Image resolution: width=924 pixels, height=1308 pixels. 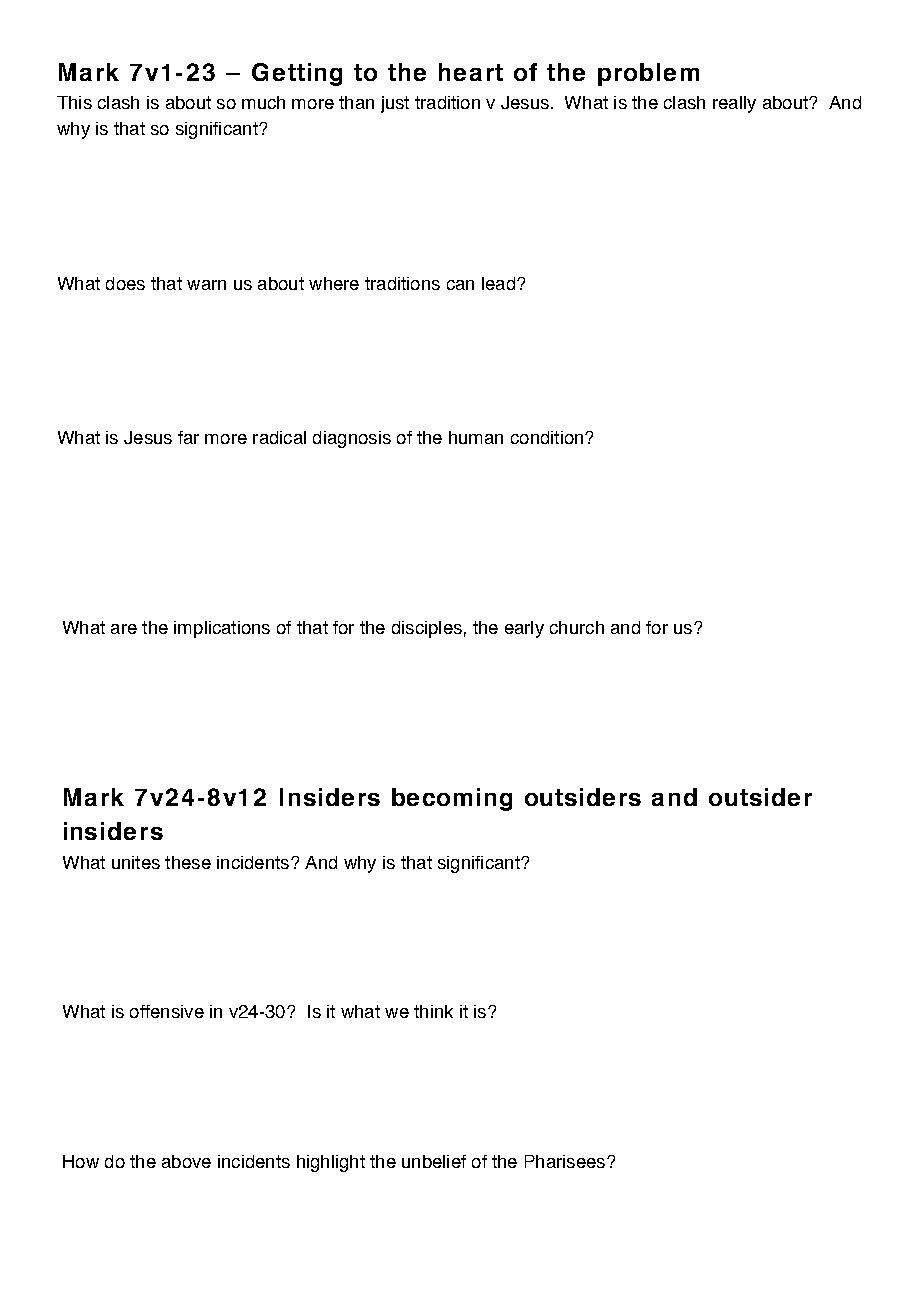 What do you see at coordinates (74, 102) in the screenshot?
I see `This` at bounding box center [74, 102].
